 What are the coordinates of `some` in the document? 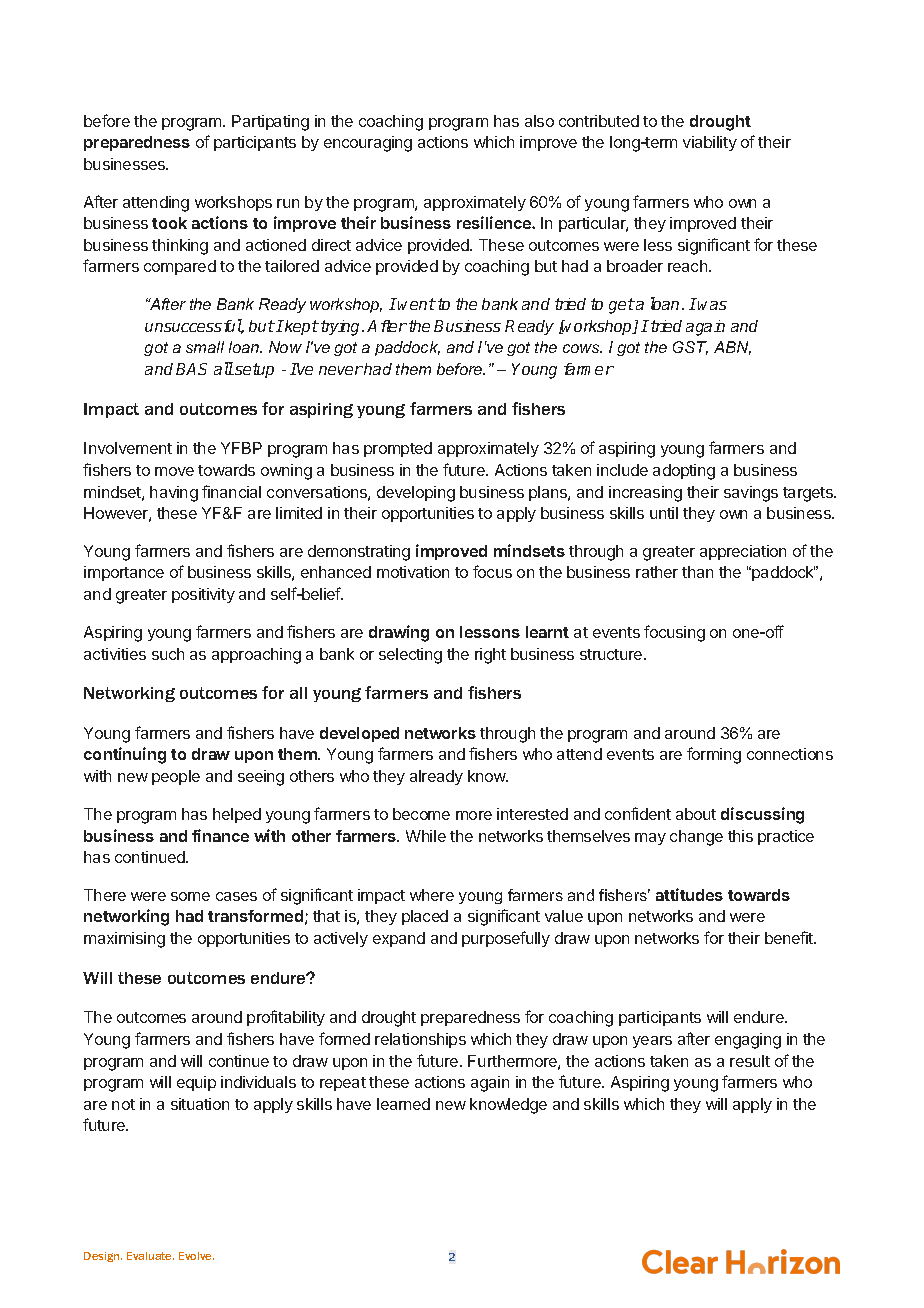 It's located at (190, 896).
